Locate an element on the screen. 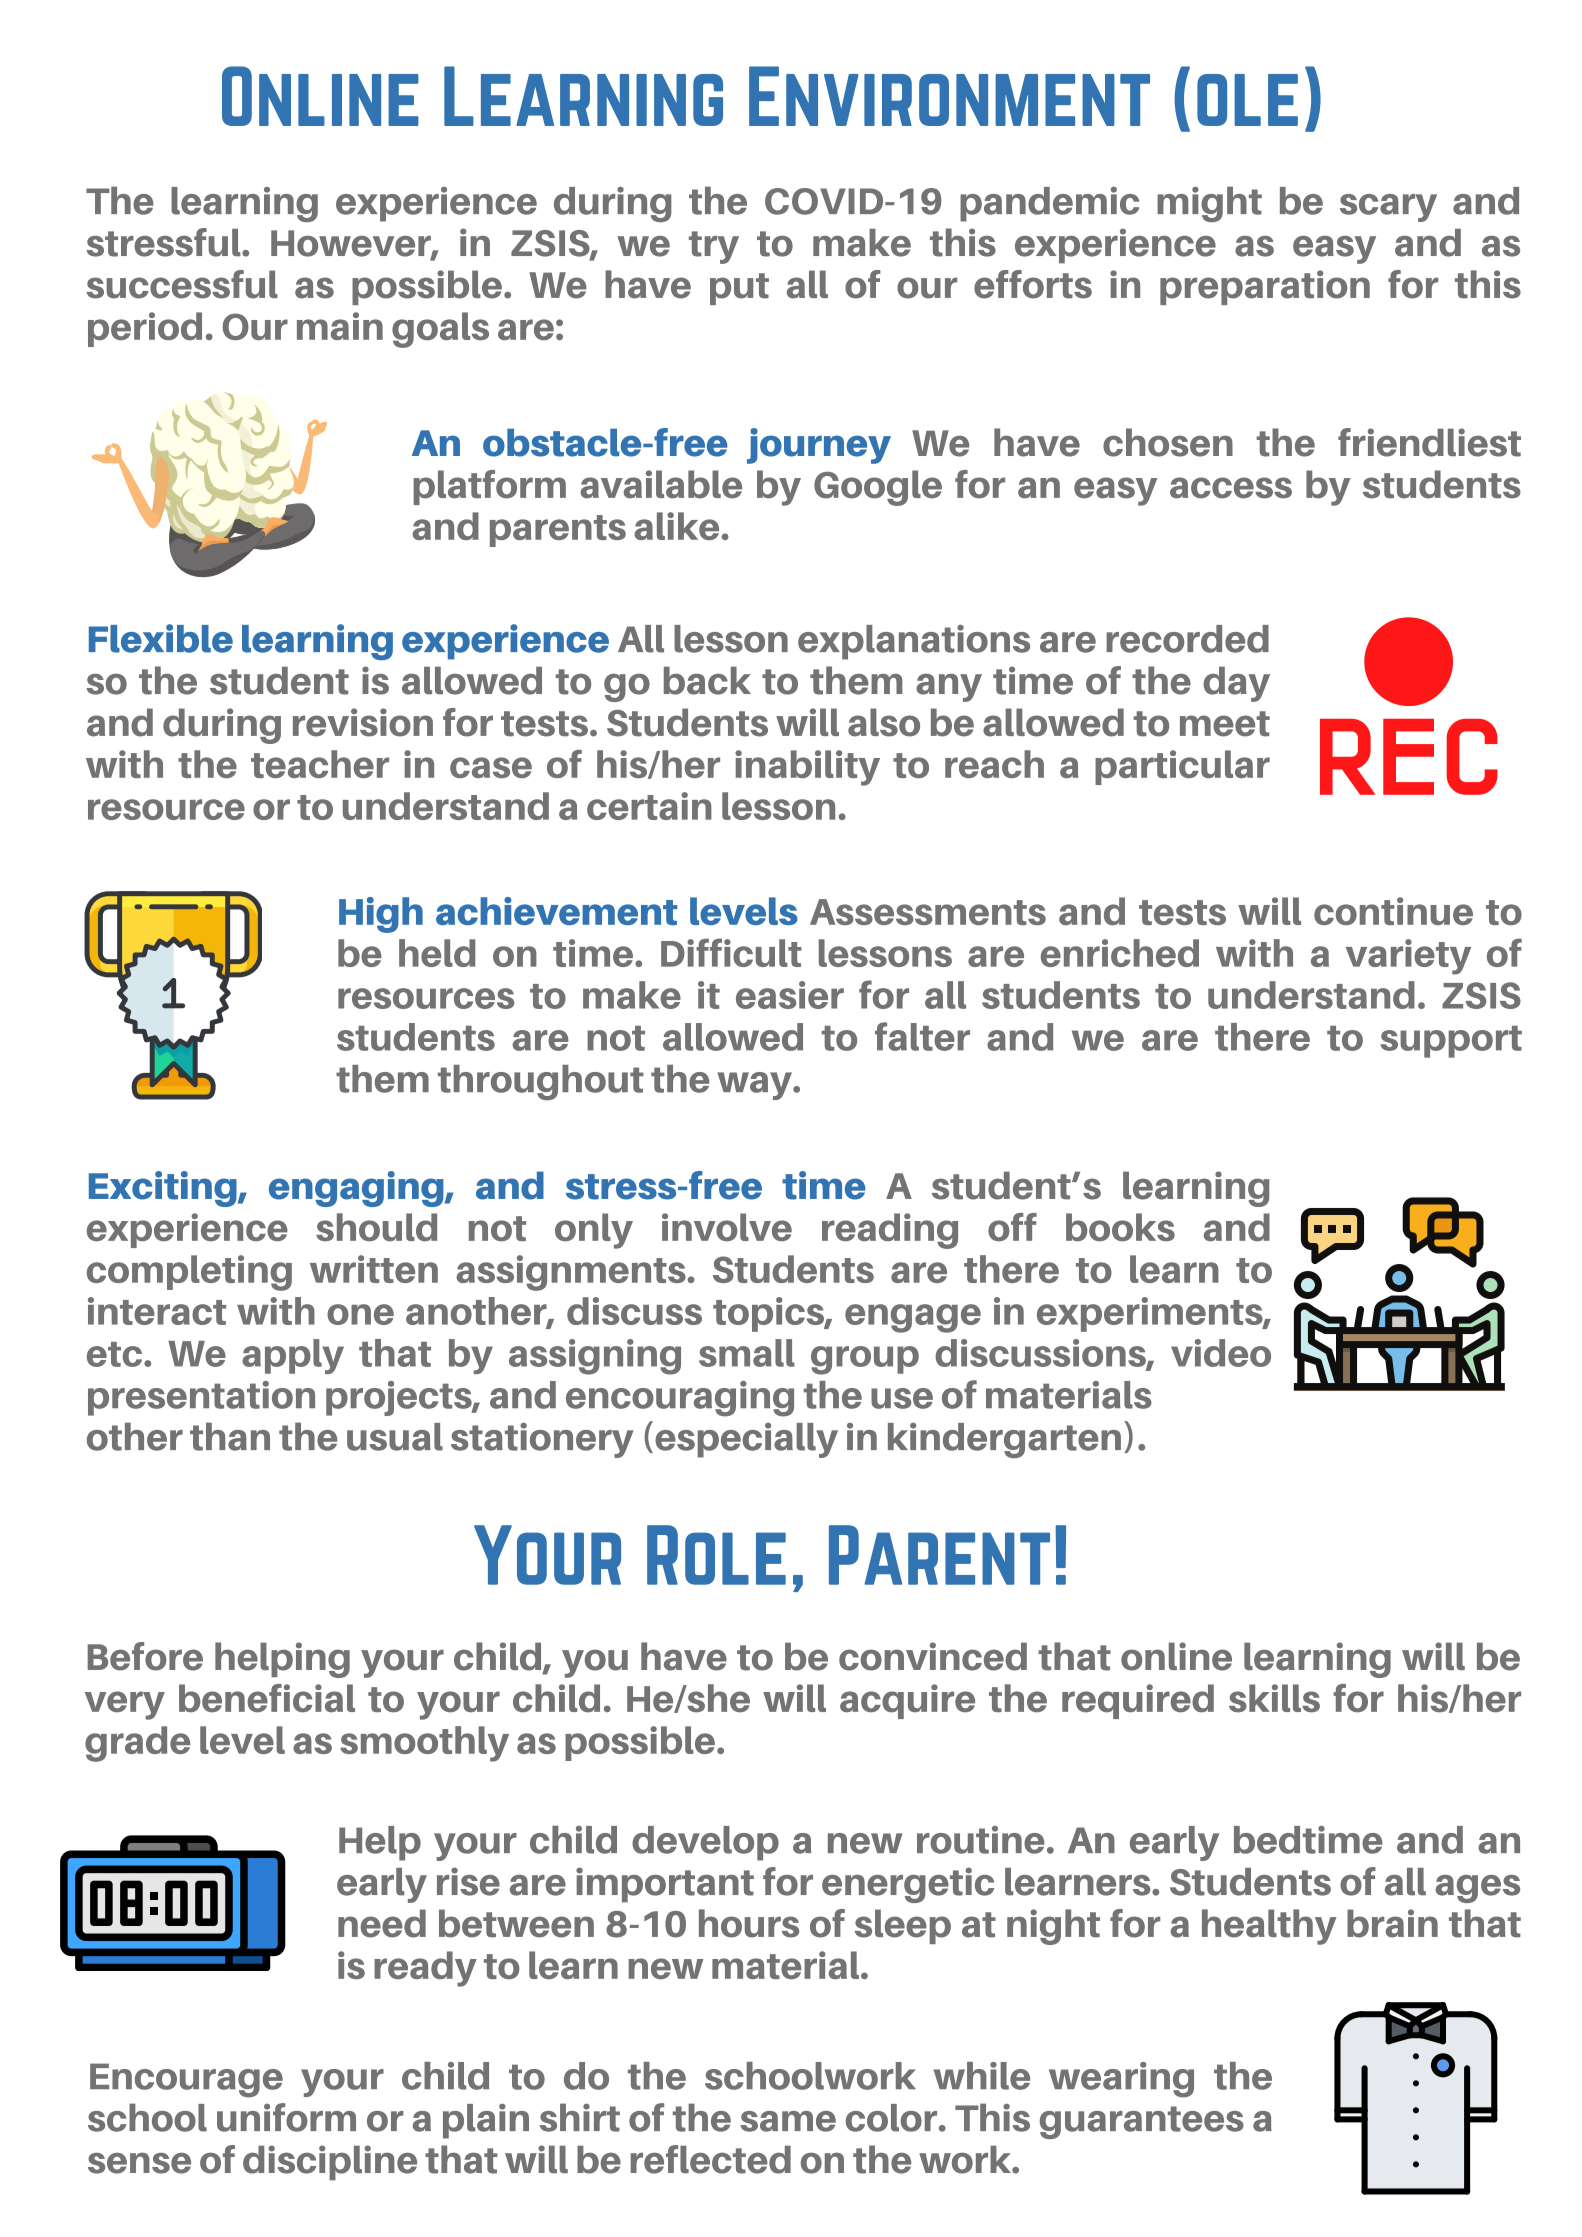  try is located at coordinates (714, 247).
